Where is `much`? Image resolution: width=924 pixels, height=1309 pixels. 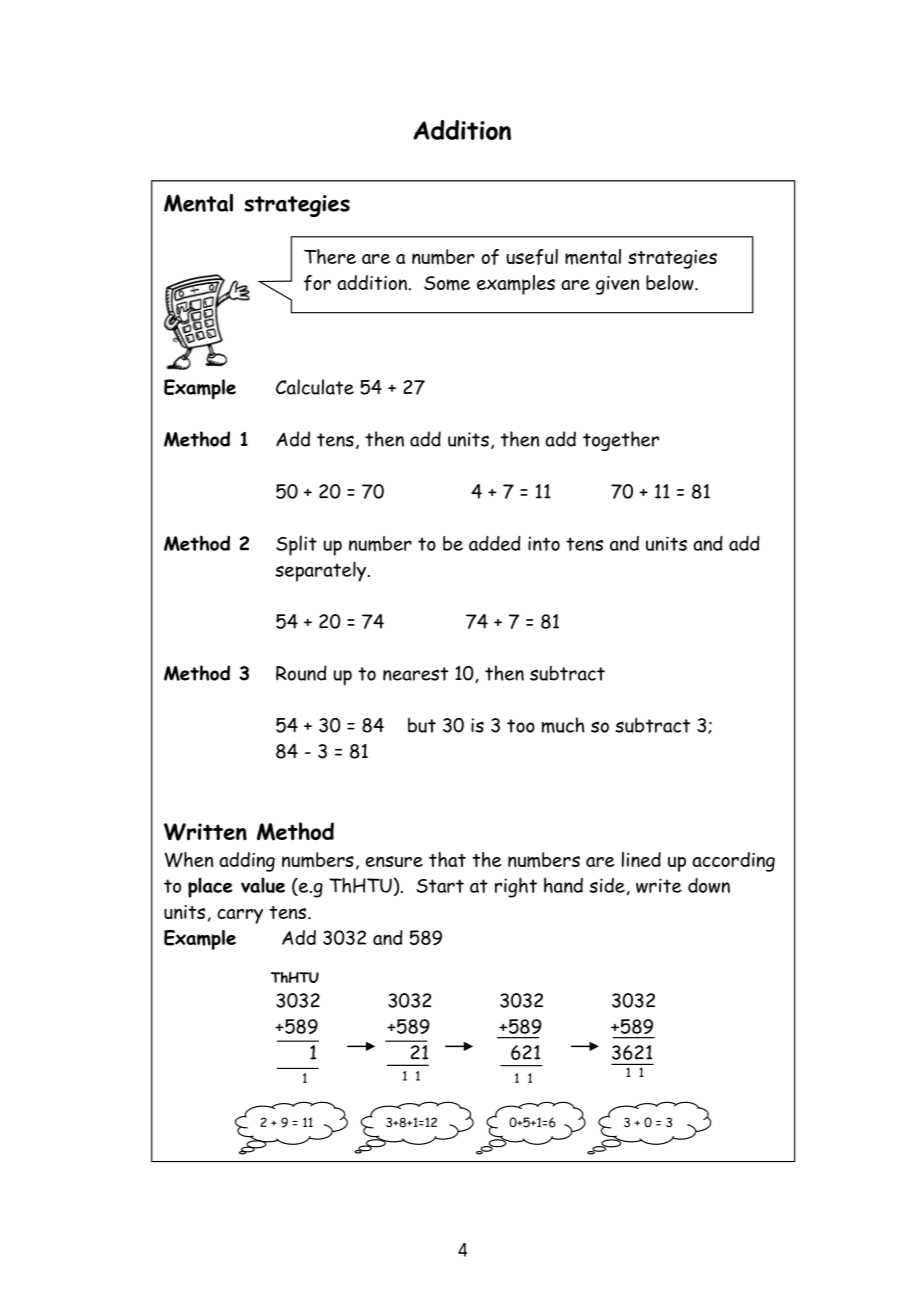
much is located at coordinates (563, 725).
